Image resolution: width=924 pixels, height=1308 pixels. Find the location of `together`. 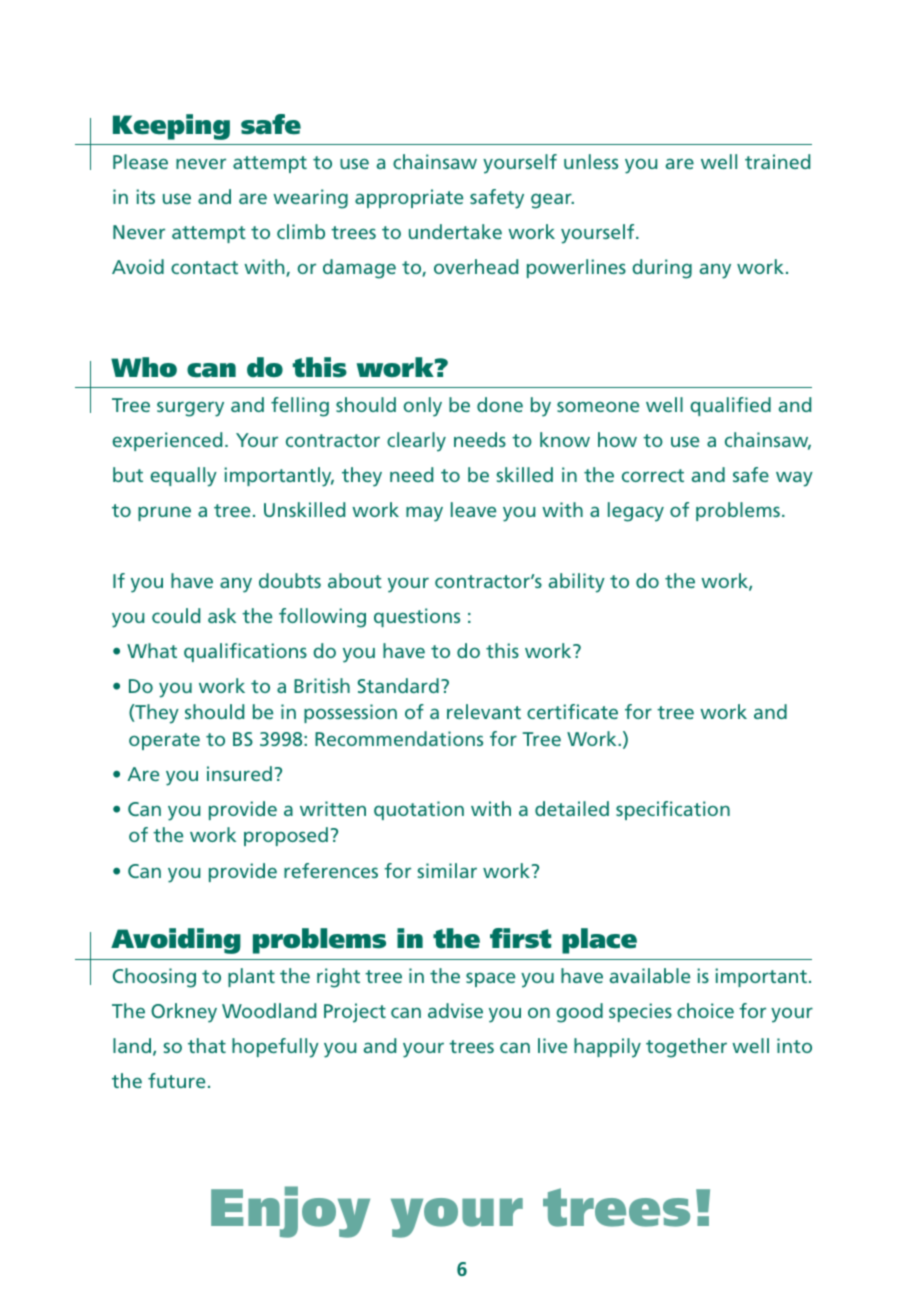

together is located at coordinates (686, 1048).
